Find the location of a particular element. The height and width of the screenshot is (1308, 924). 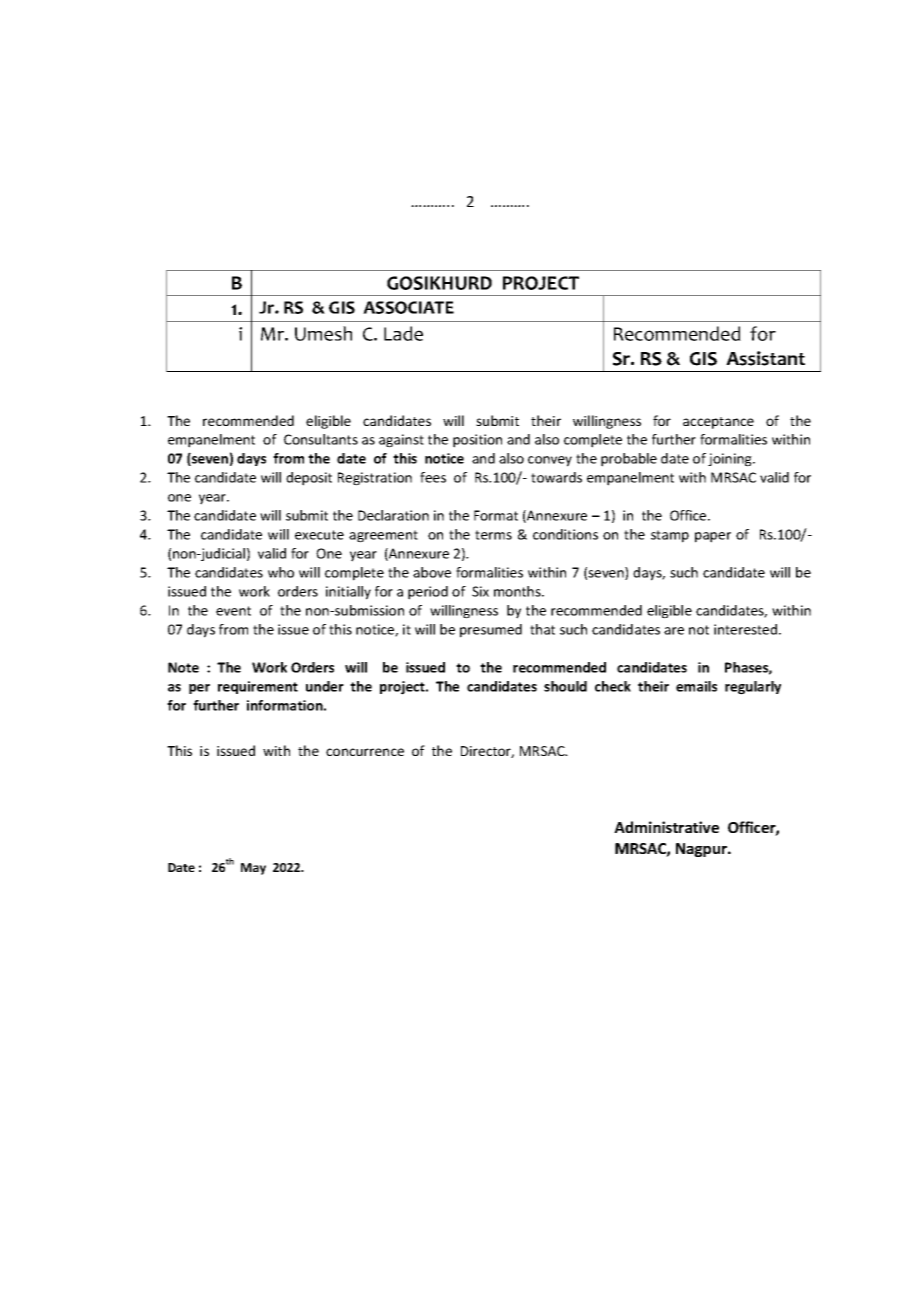

emails is located at coordinates (696, 686).
